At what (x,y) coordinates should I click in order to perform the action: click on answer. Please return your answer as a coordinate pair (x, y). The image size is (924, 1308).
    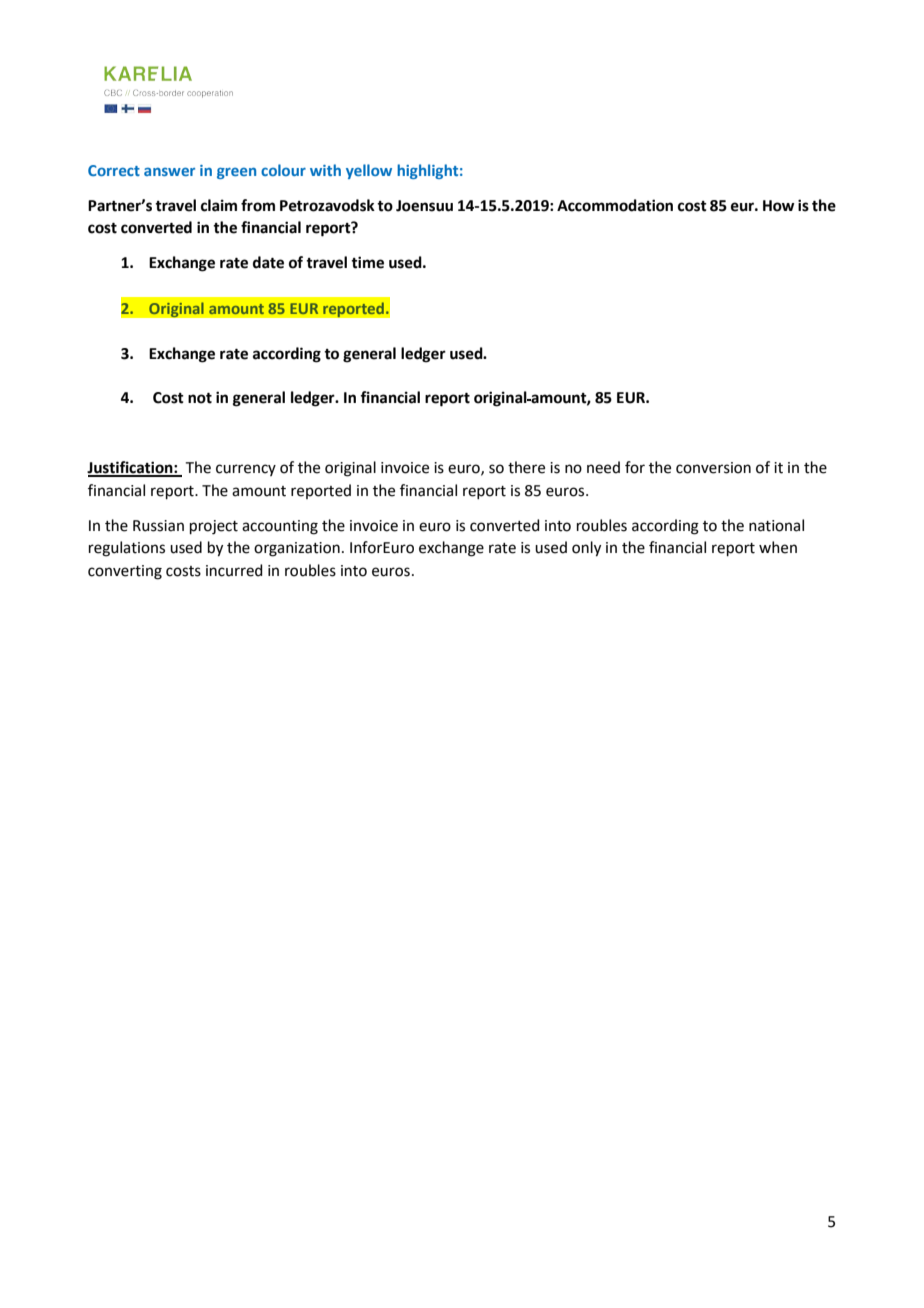
    Looking at the image, I should click on (169, 171).
